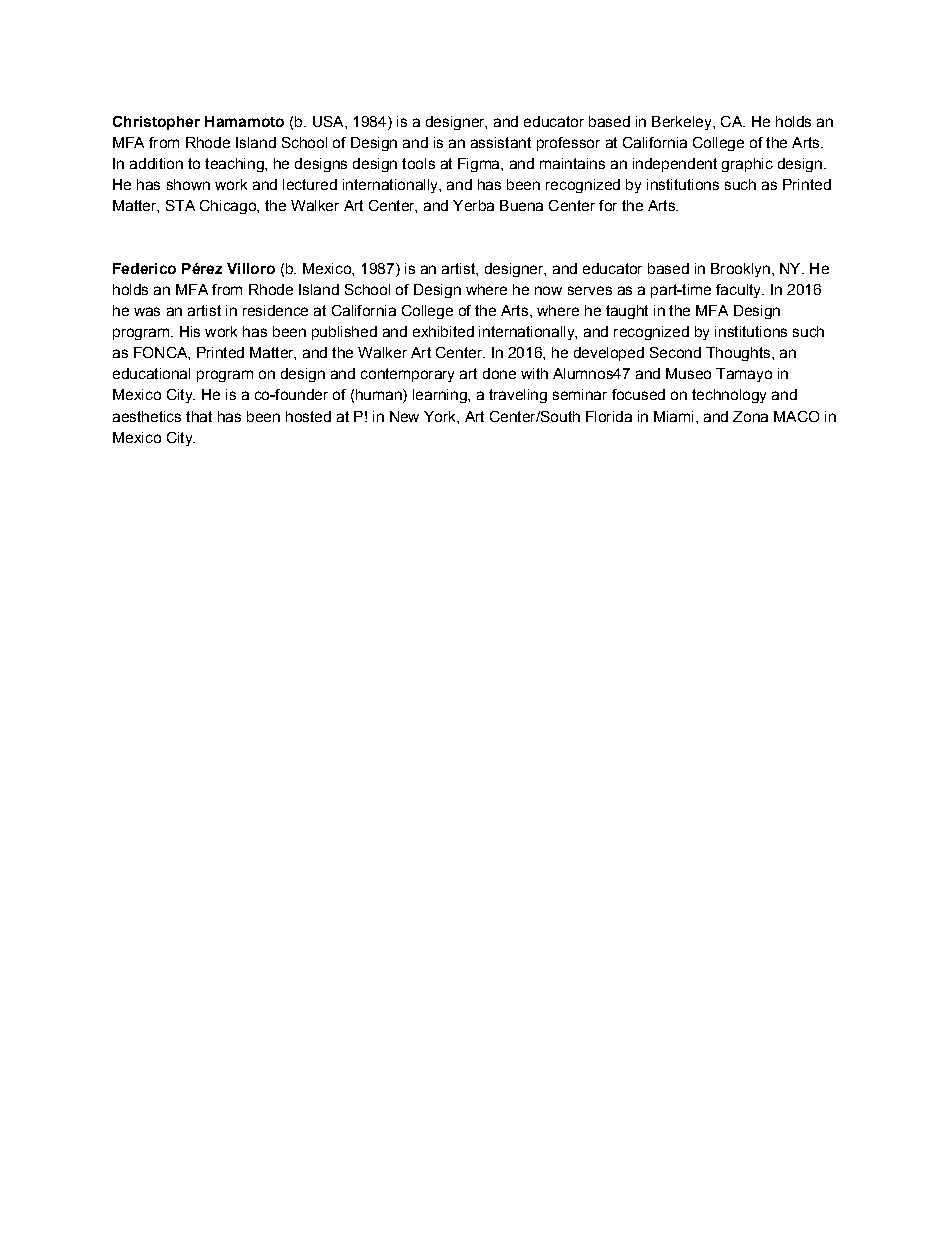 The height and width of the image is (1233, 952). I want to click on exhibited, so click(443, 331).
